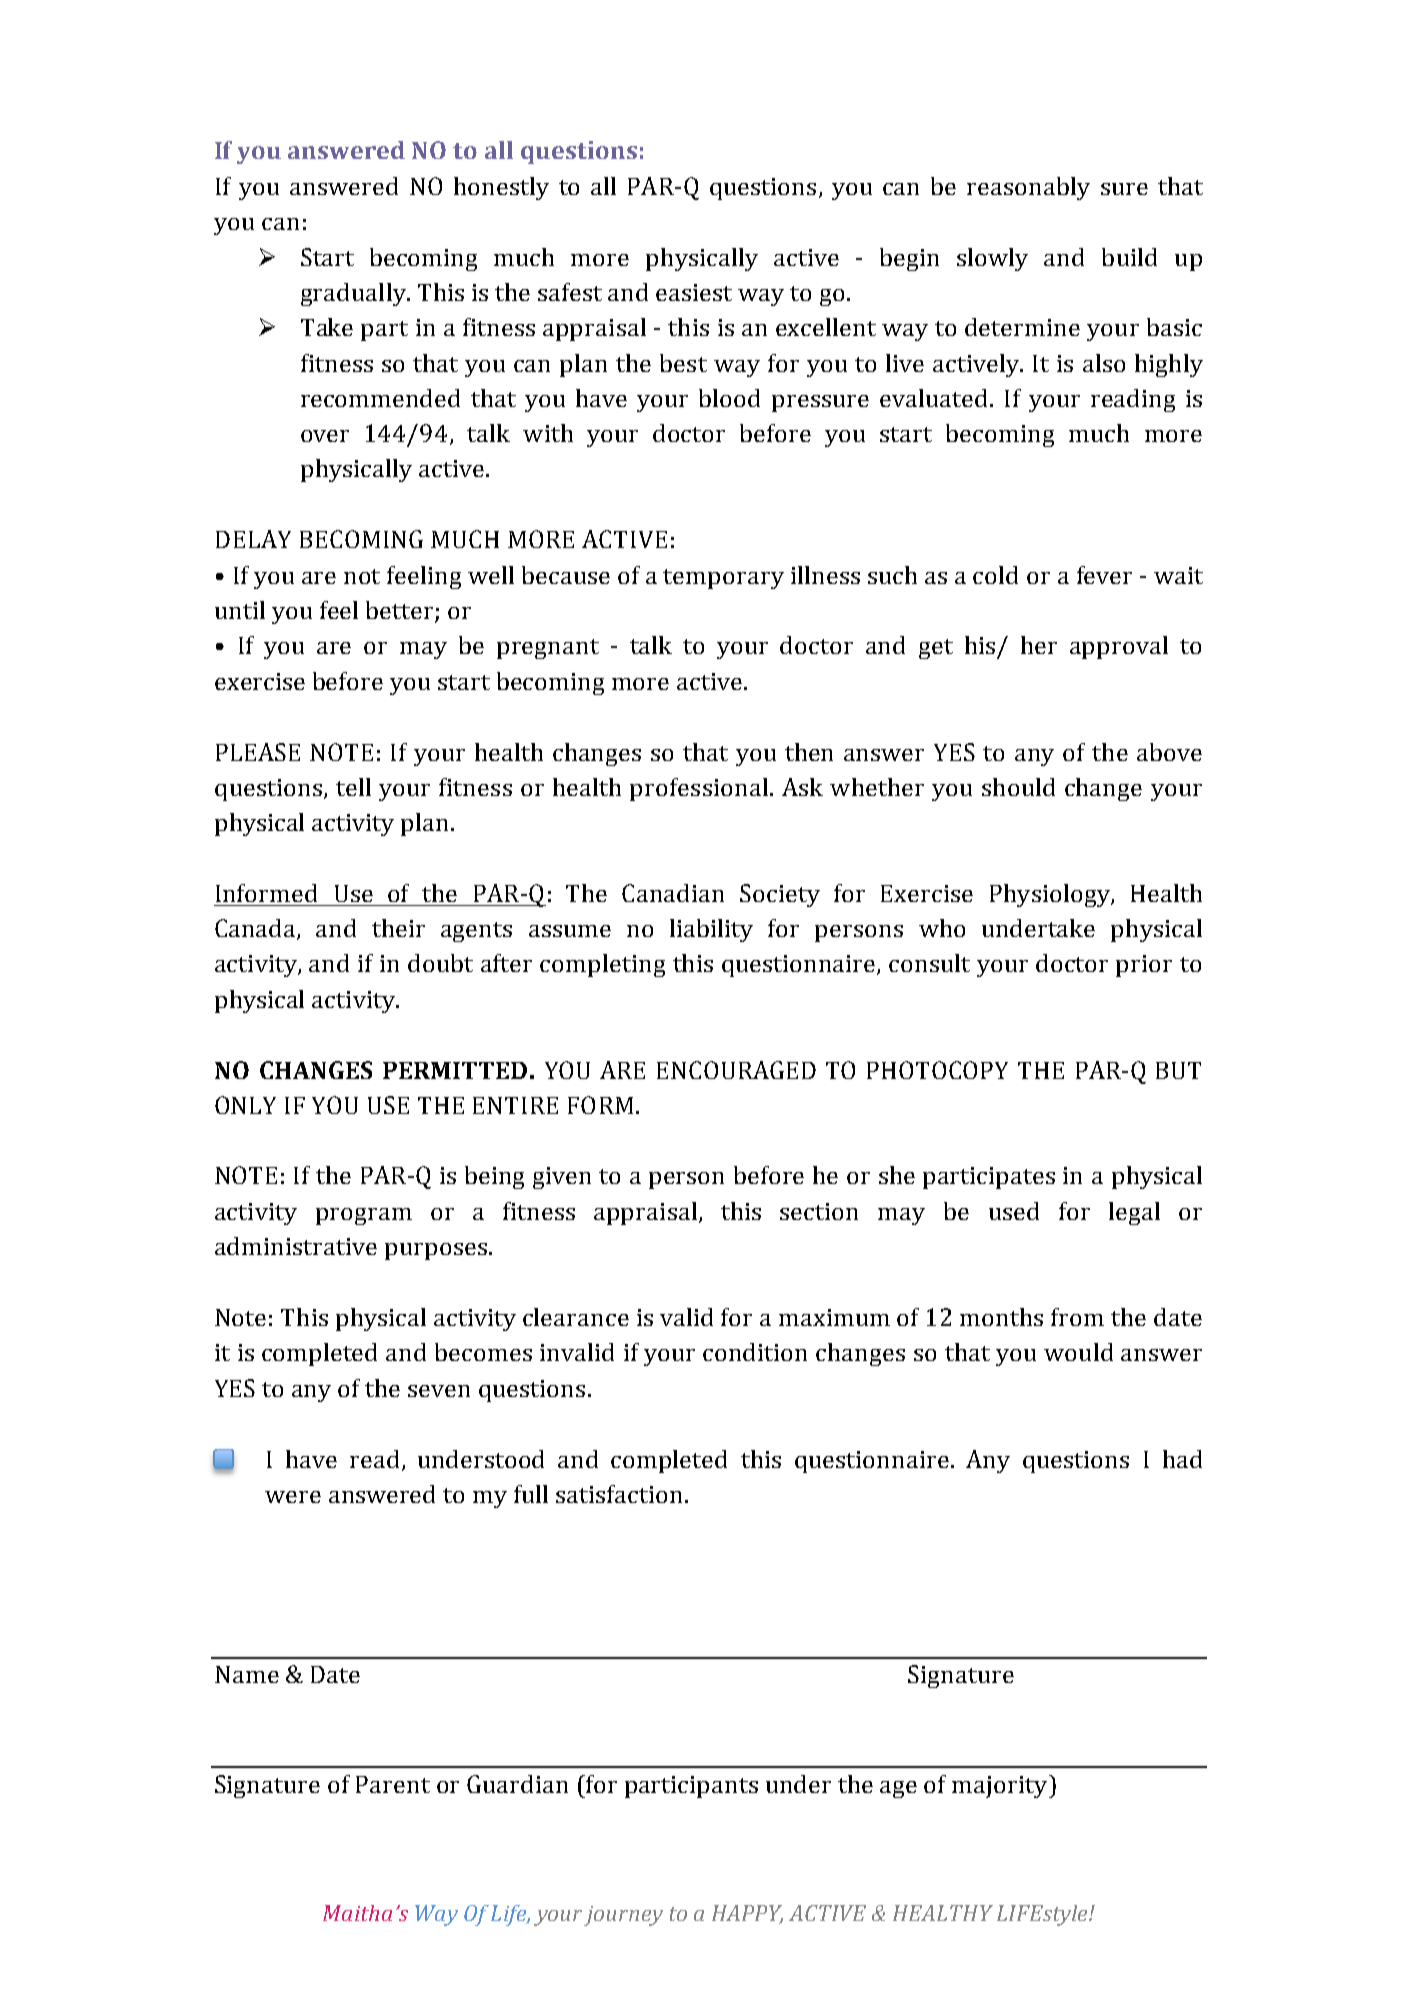 This page has height=2007, width=1418. Describe the element at coordinates (694, 292) in the page. I see `easiest` at that location.
